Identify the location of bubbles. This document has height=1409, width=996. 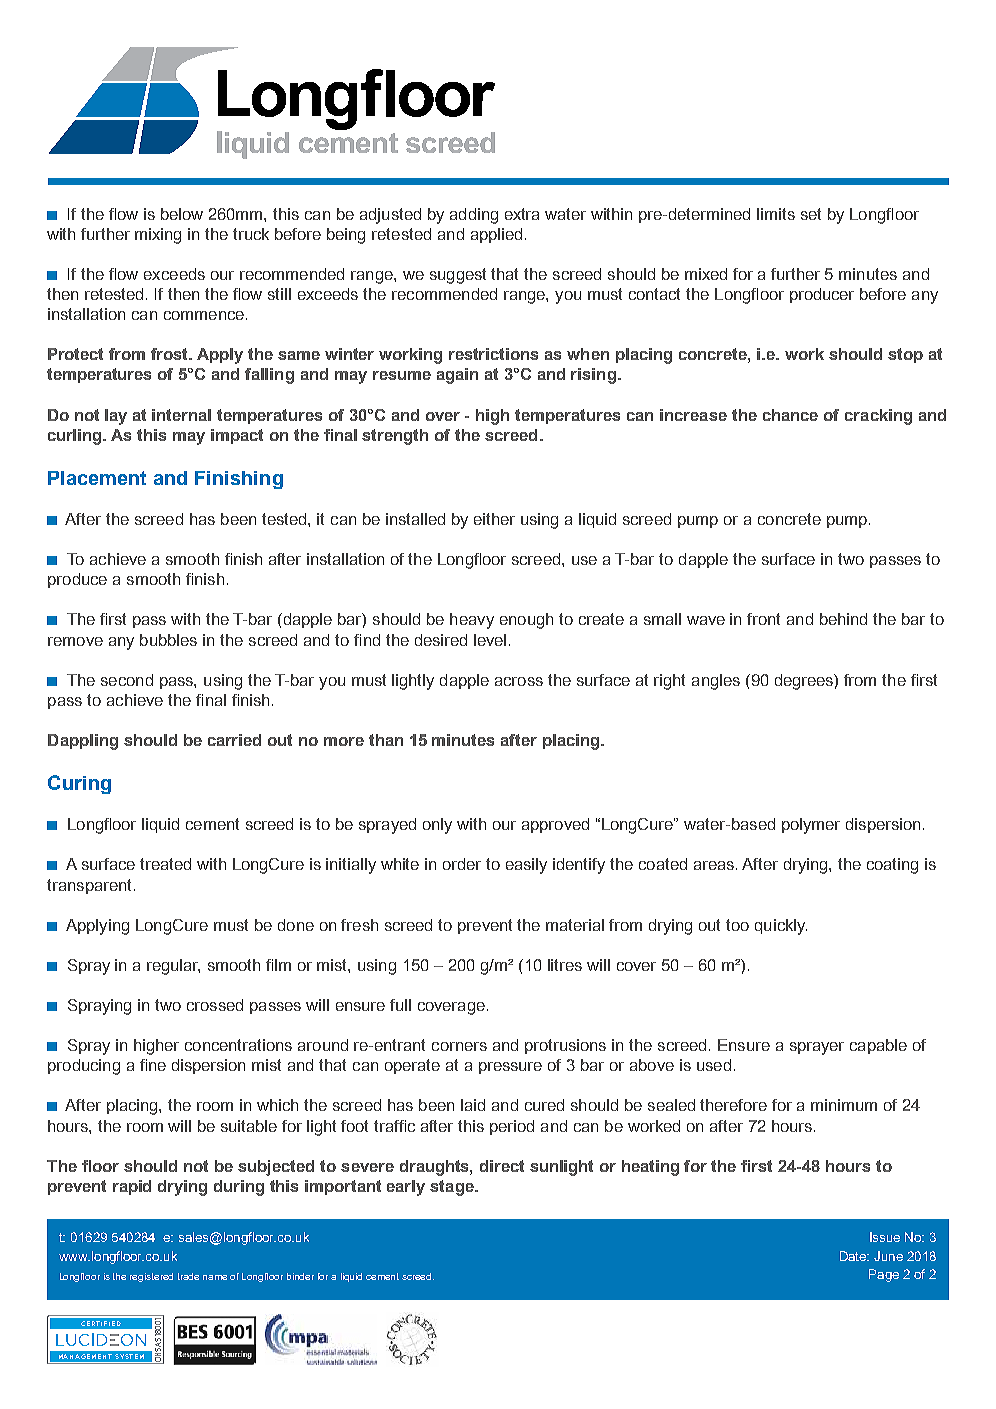
(168, 640).
